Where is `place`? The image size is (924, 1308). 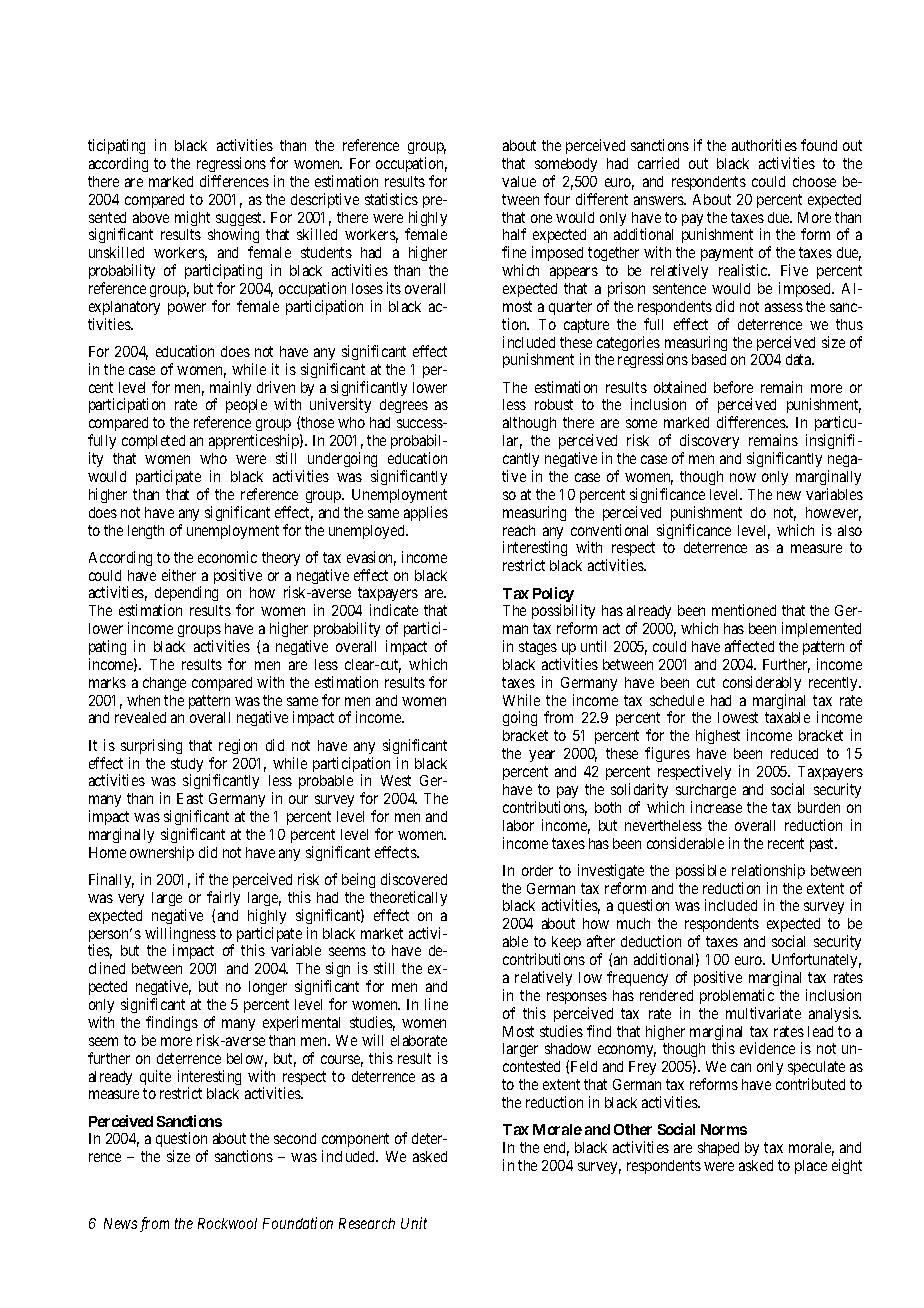 place is located at coordinates (811, 1167).
